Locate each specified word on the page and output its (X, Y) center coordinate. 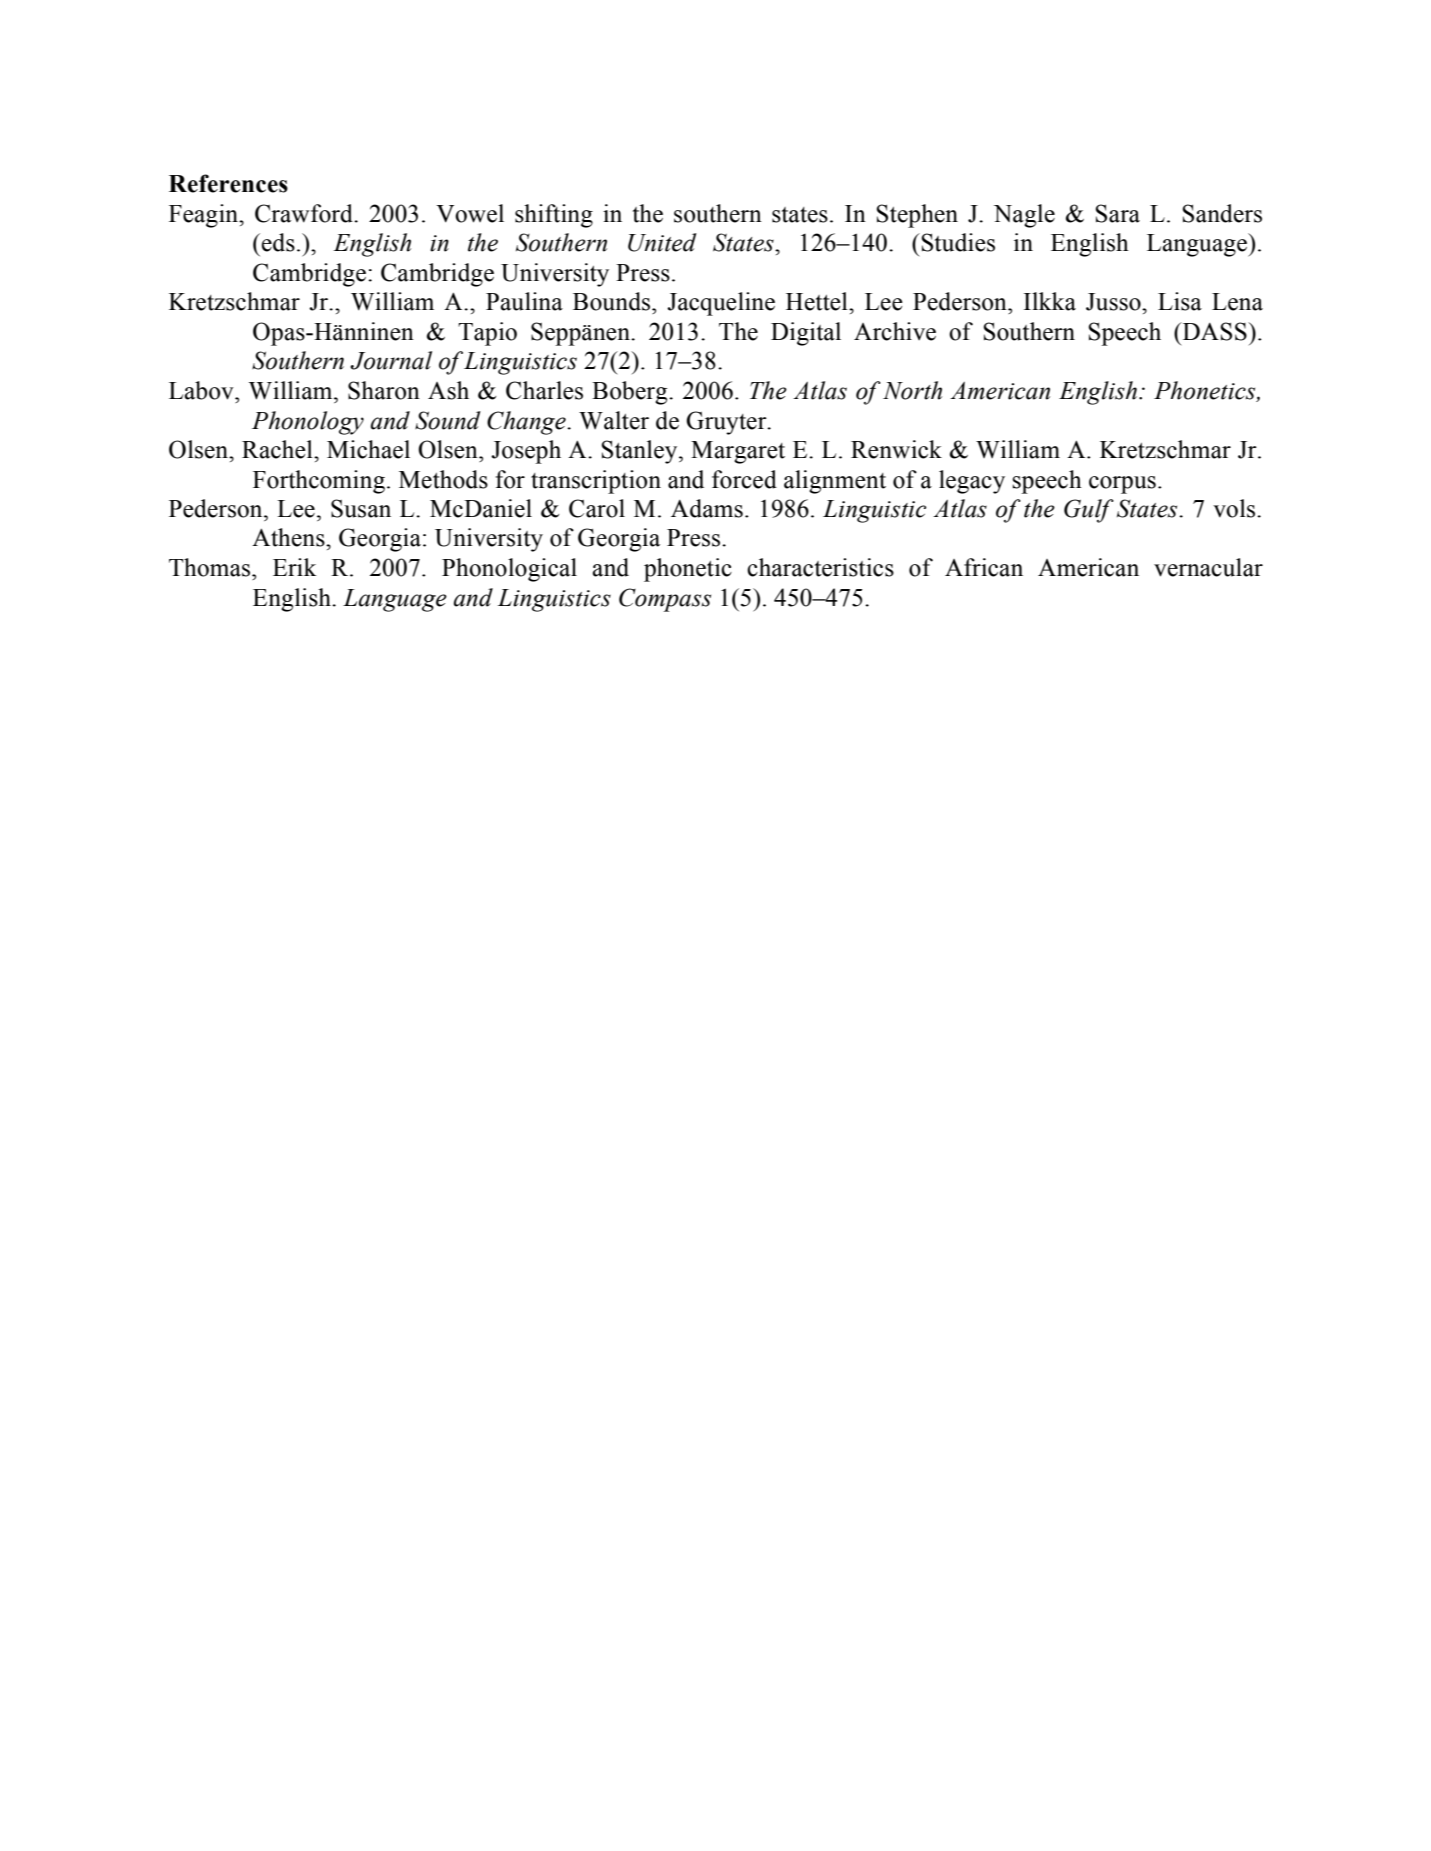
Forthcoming (319, 482)
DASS (1214, 331)
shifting (554, 216)
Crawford (305, 213)
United (662, 242)
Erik (295, 567)
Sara (1118, 213)
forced (744, 479)
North (912, 390)
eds (278, 242)
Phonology (308, 423)
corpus (1122, 485)
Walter (614, 420)
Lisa (1180, 301)
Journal (391, 360)
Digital (806, 334)
